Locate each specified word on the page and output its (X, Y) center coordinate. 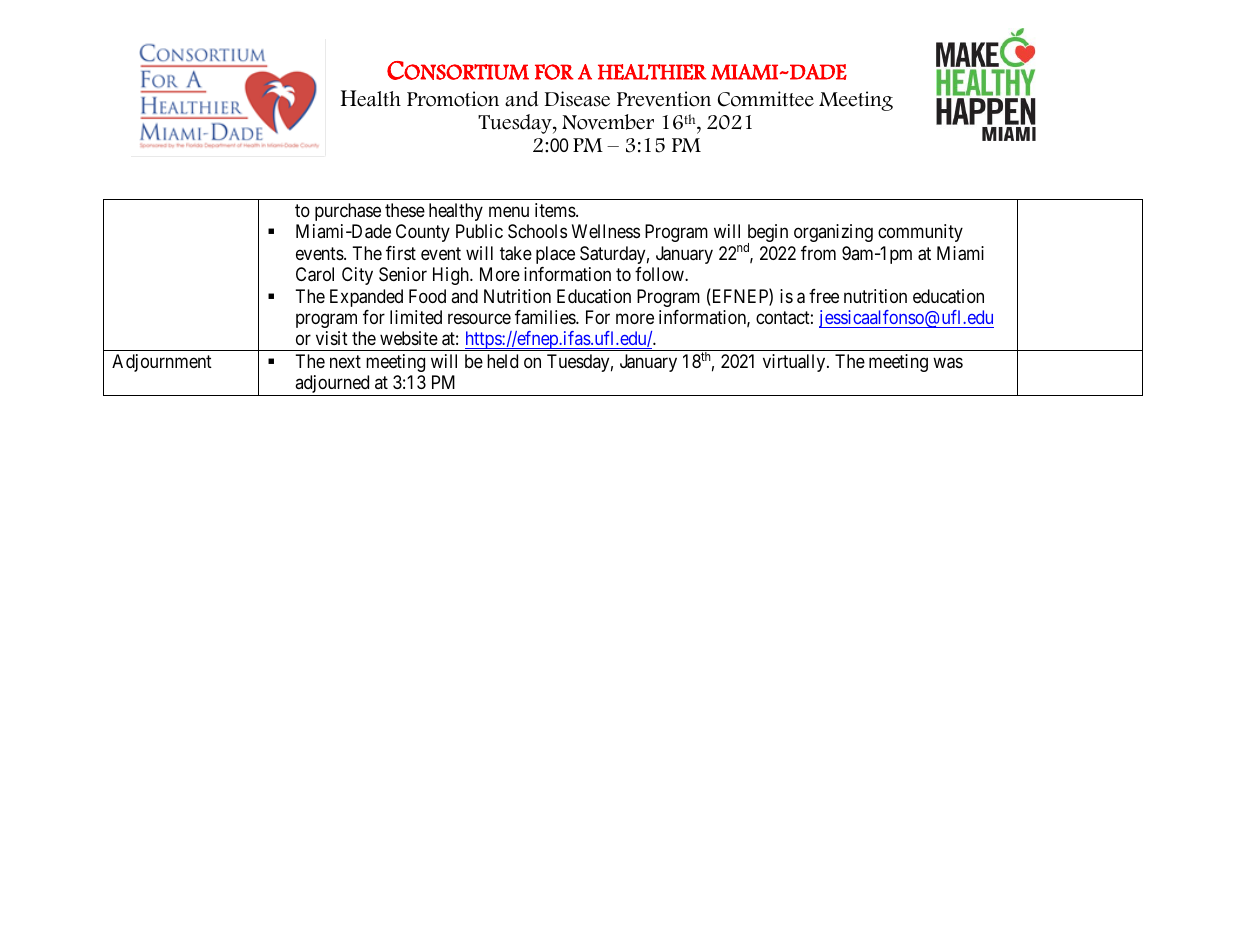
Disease (577, 99)
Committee (766, 99)
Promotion (453, 99)
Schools (537, 231)
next (345, 361)
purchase (348, 212)
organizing (833, 233)
